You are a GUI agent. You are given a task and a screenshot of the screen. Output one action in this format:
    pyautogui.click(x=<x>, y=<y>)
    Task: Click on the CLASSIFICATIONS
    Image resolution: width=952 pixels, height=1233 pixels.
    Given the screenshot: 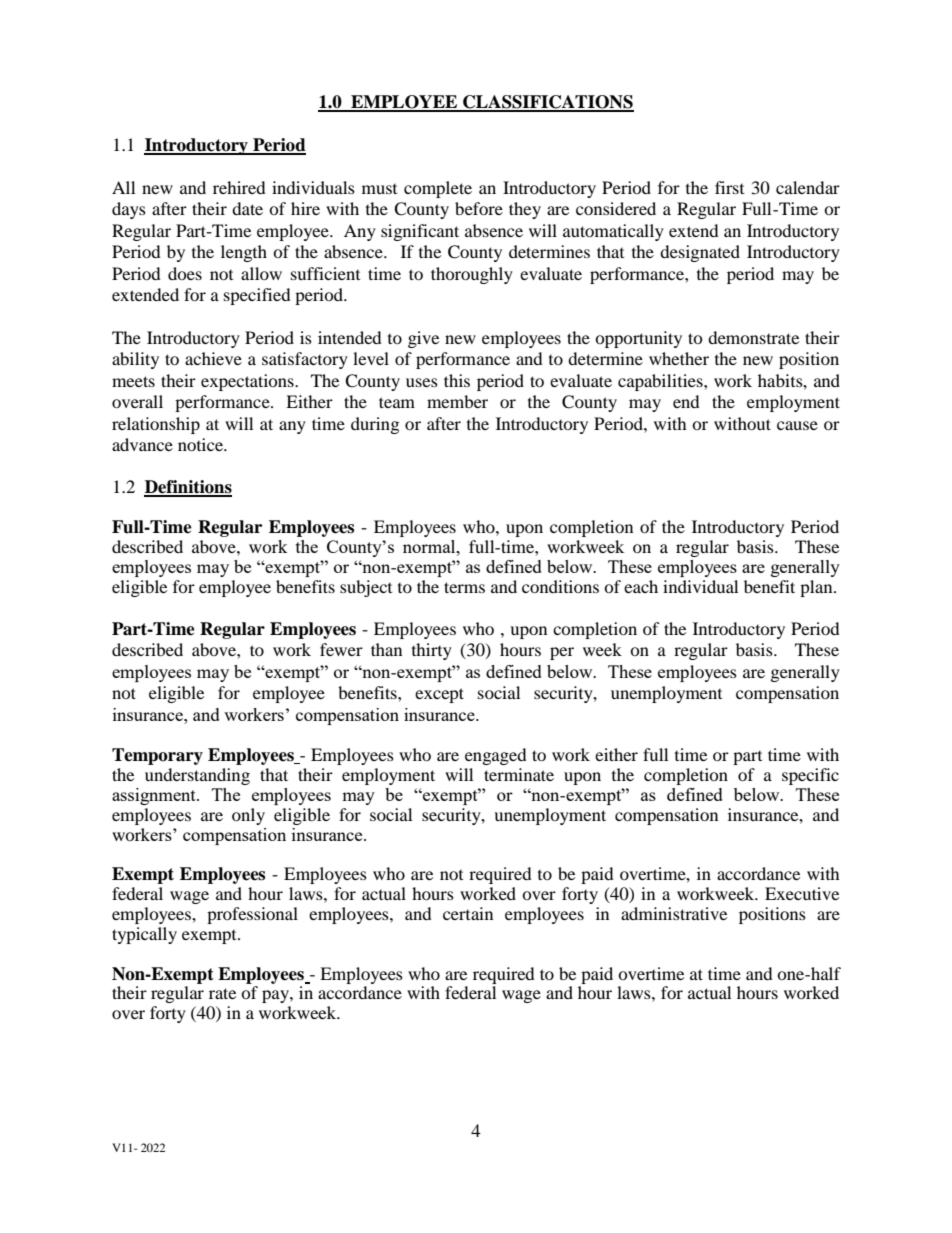 What is the action you would take?
    pyautogui.click(x=547, y=103)
